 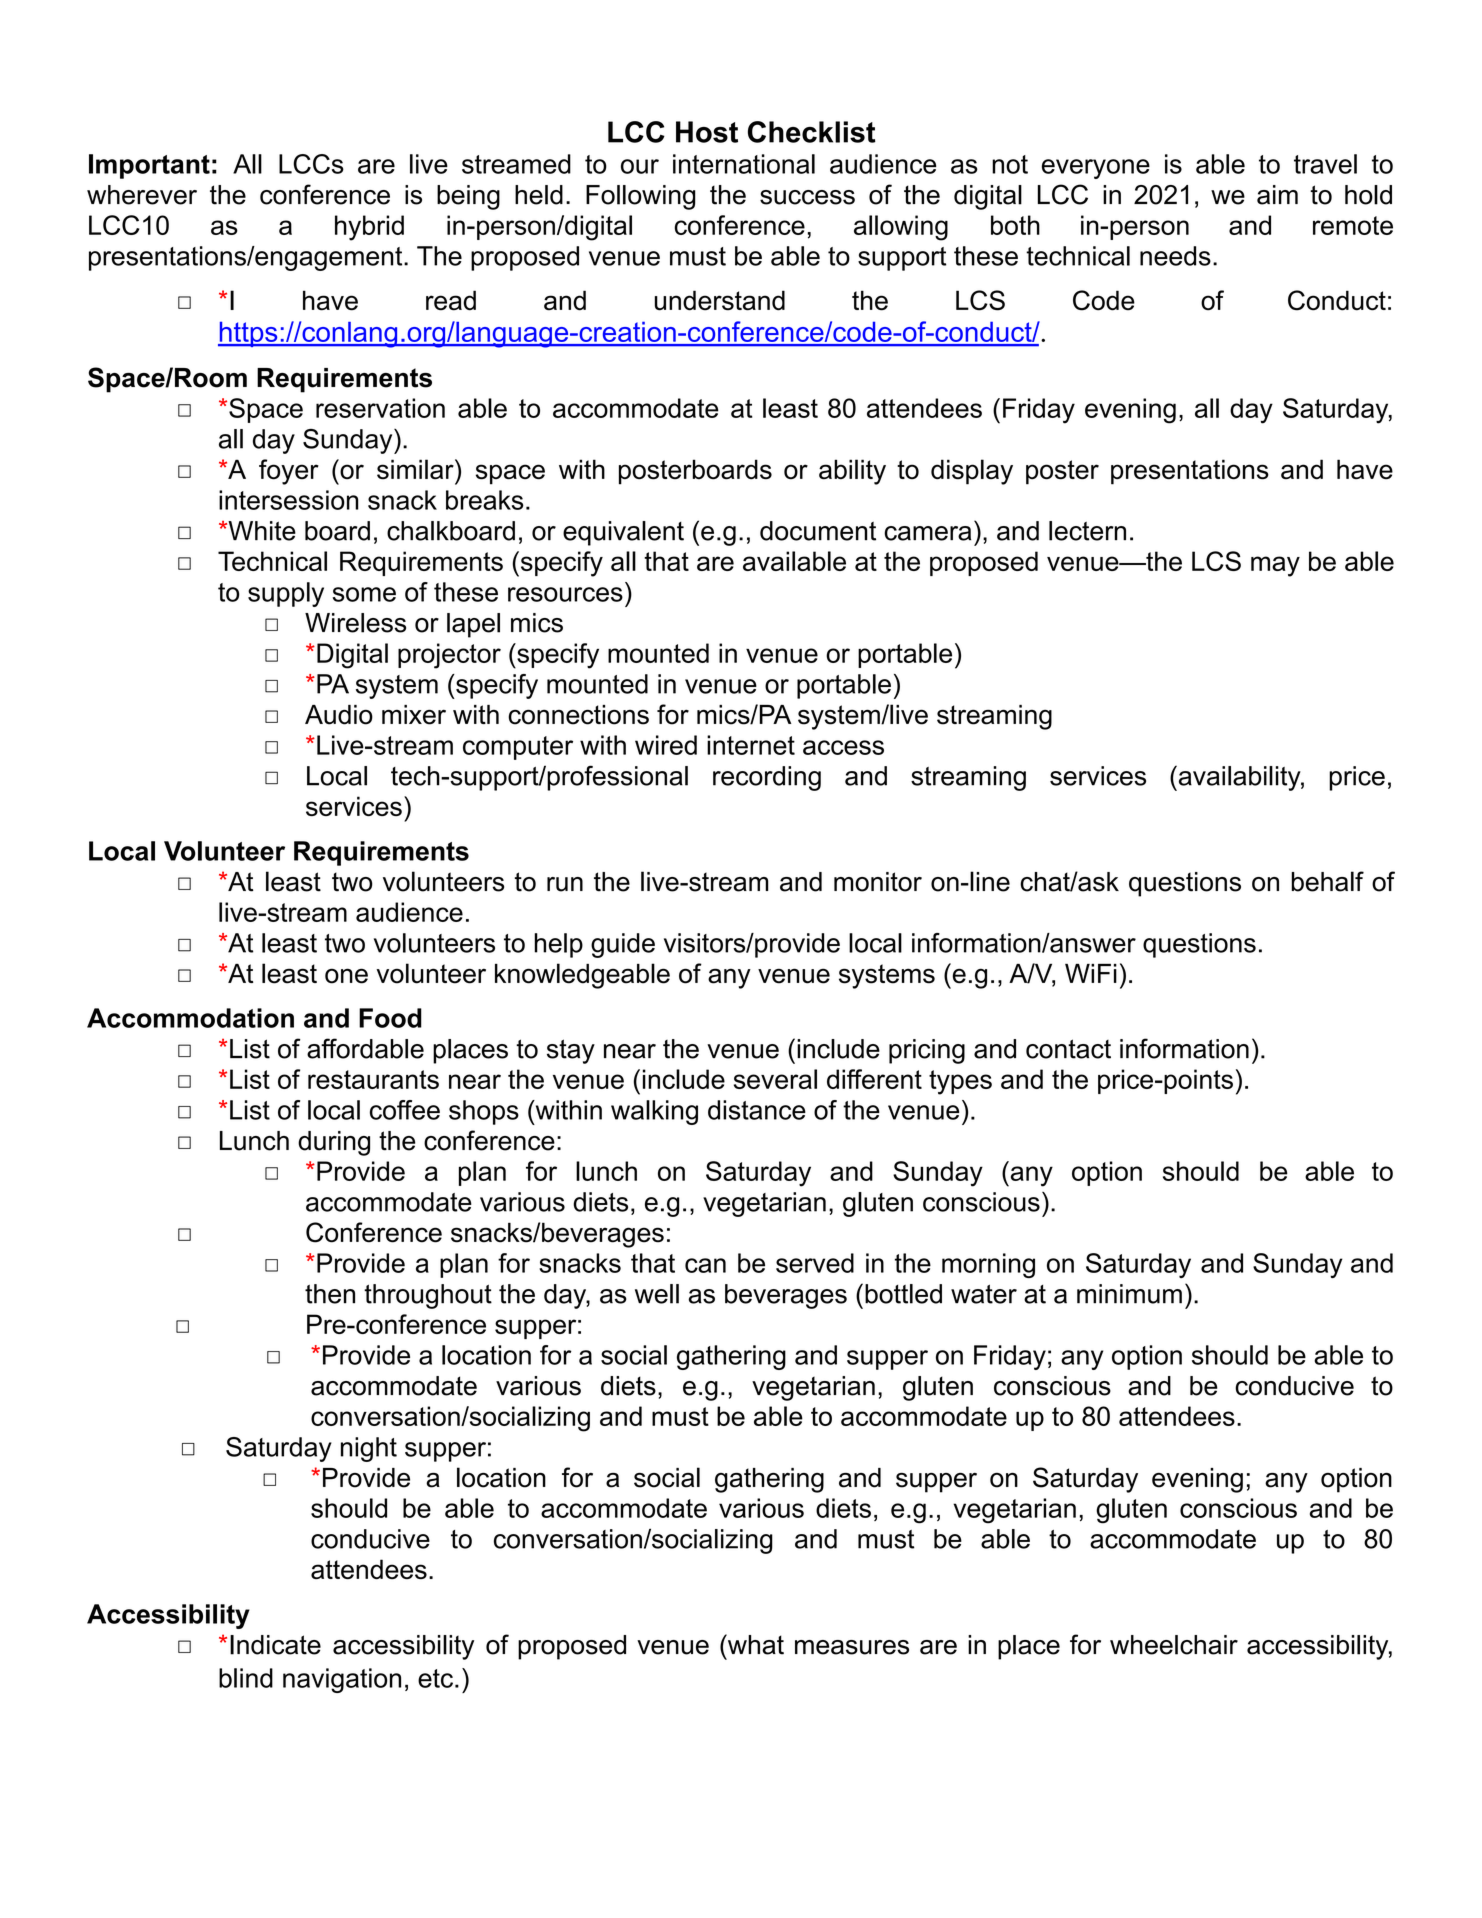 What do you see at coordinates (1068, 1049) in the image?
I see `contact` at bounding box center [1068, 1049].
